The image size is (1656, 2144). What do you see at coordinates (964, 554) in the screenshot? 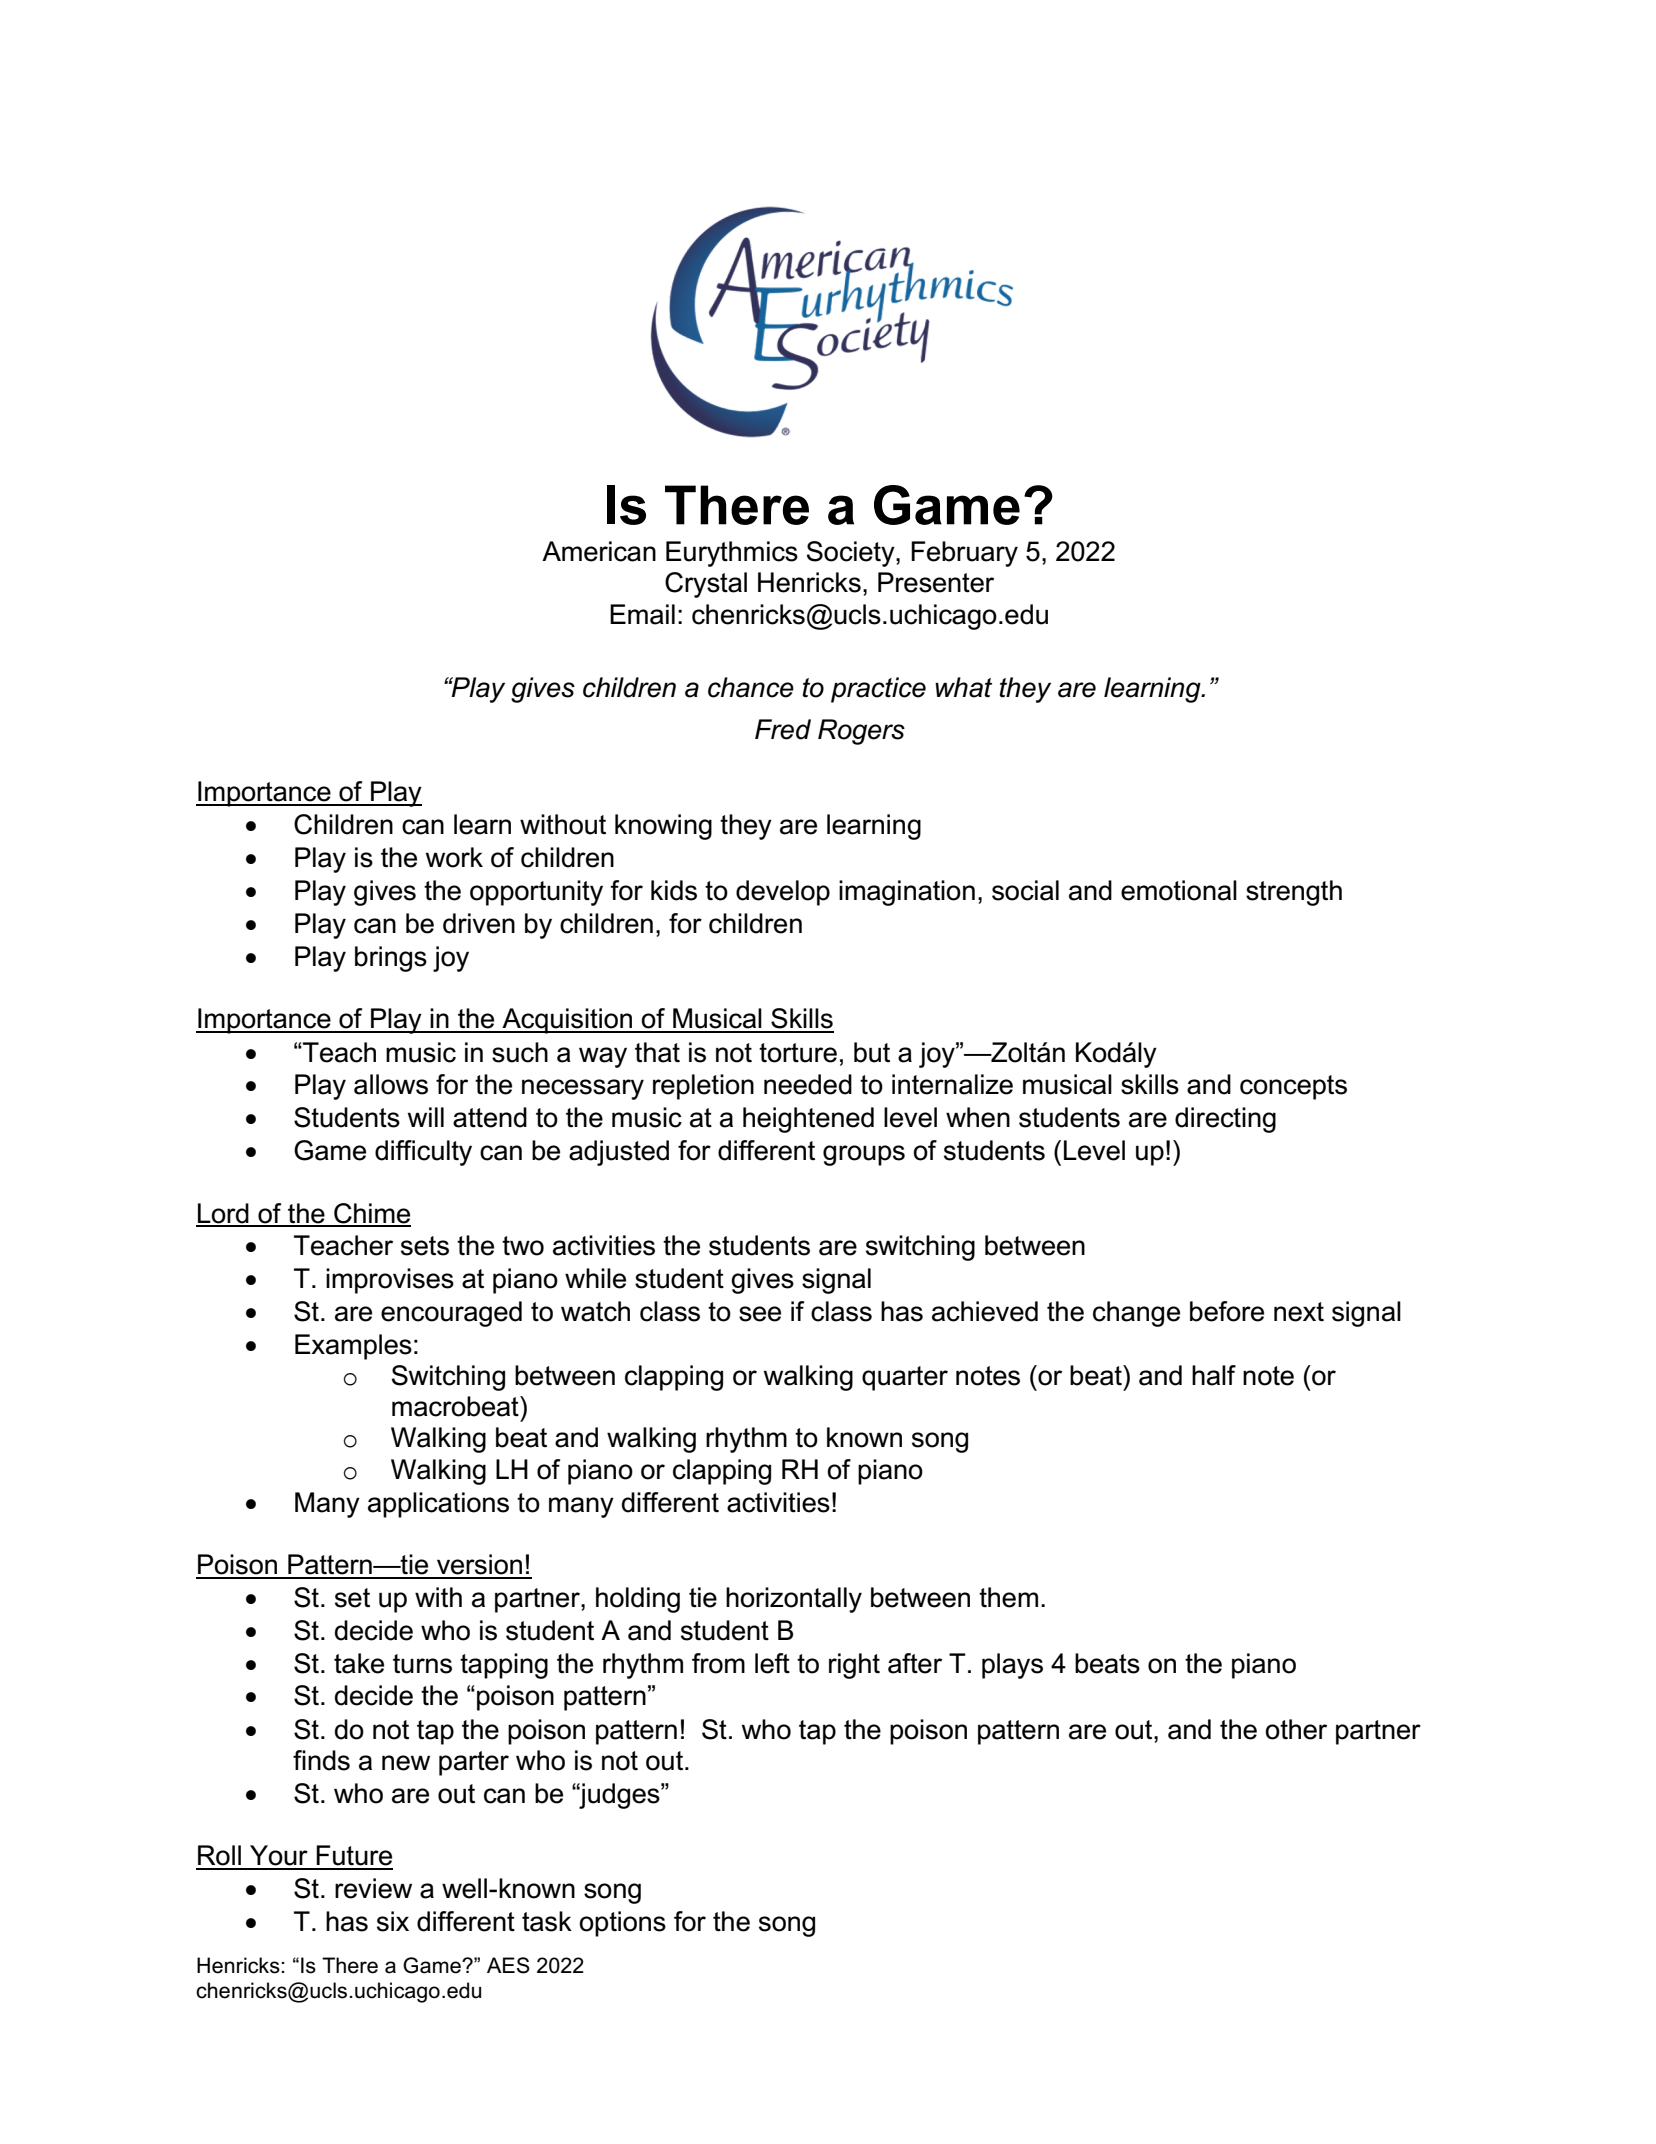
I see `February` at bounding box center [964, 554].
